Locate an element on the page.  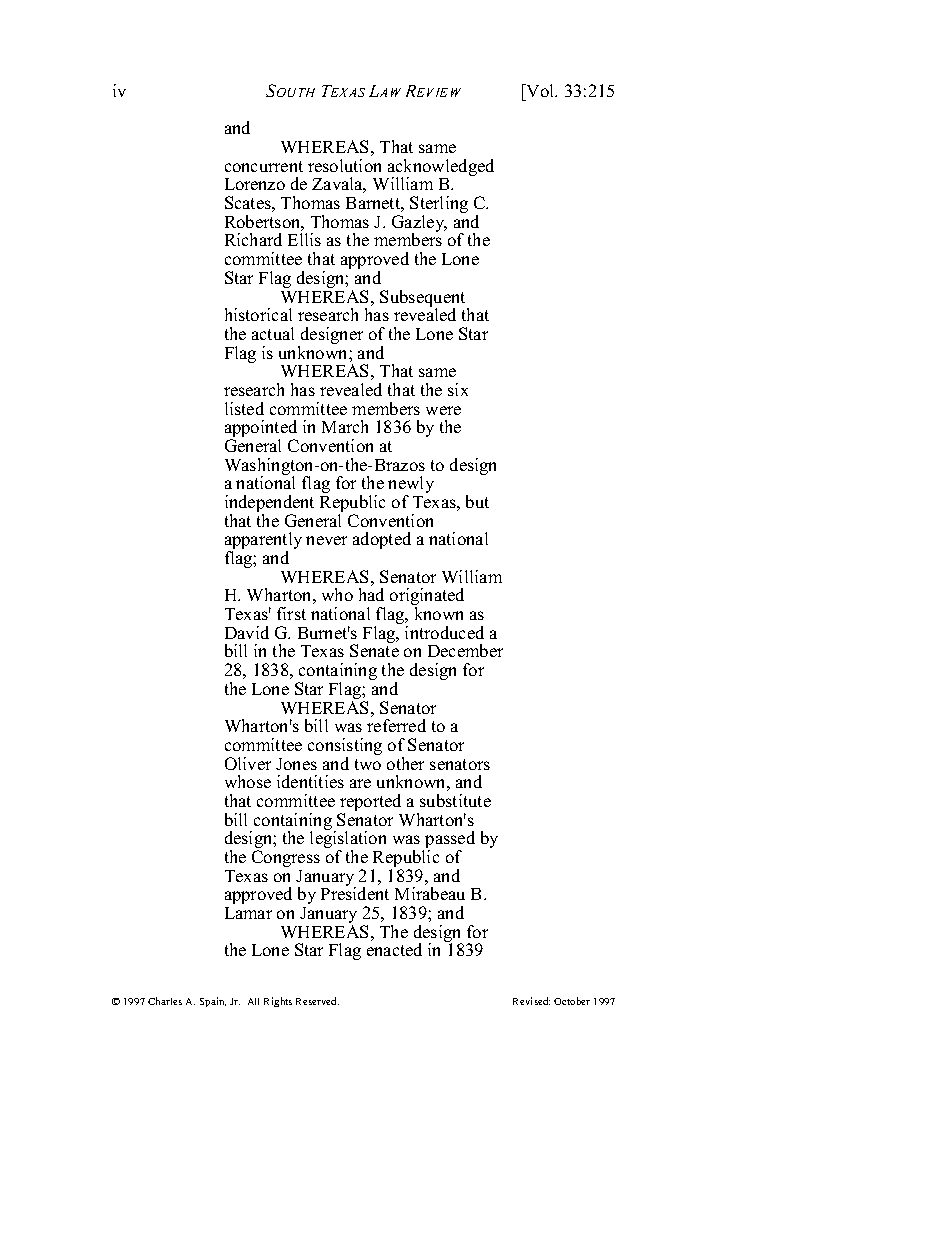
resolution is located at coordinates (344, 165).
